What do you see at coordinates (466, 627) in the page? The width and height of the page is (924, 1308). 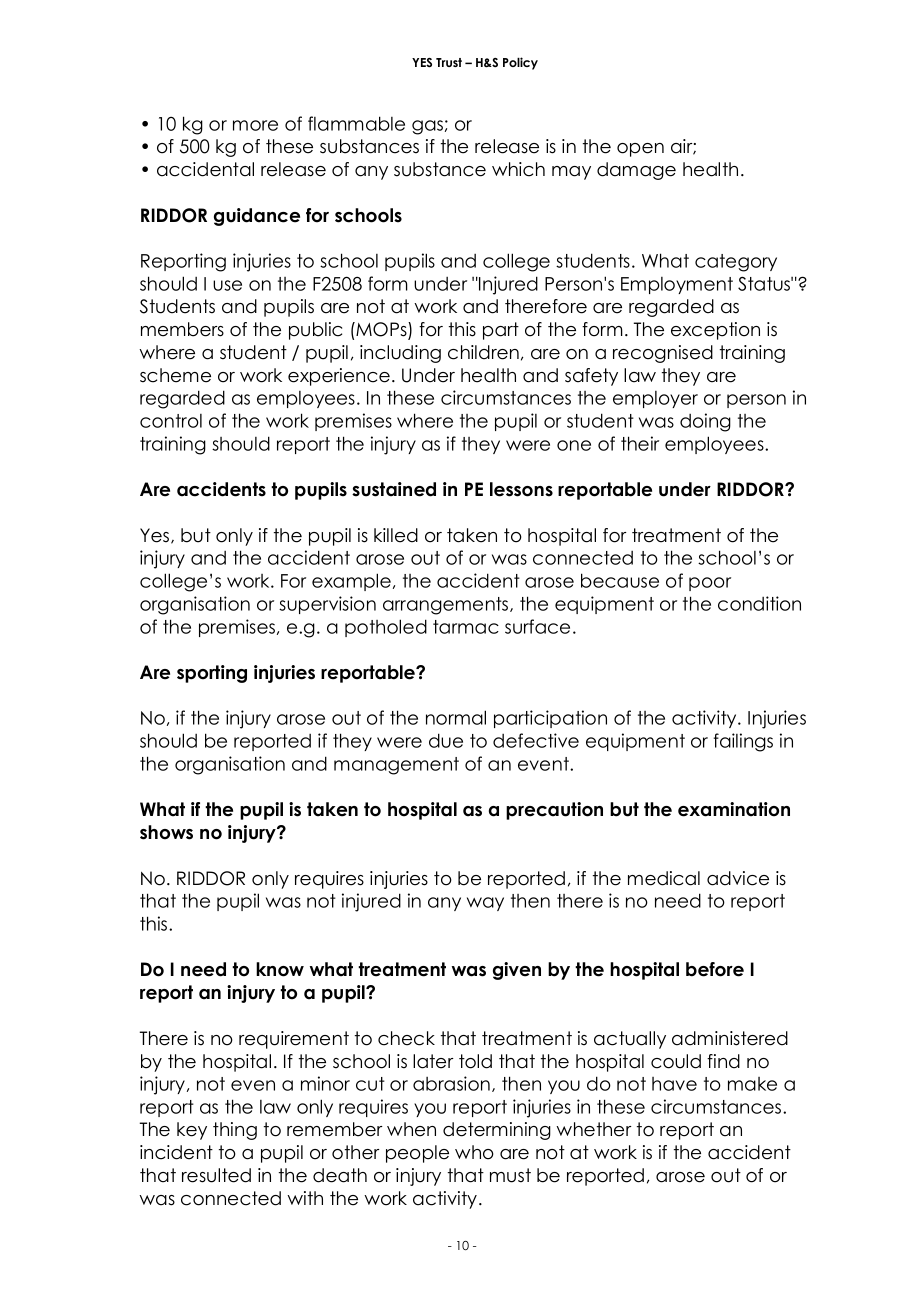 I see `tarmac` at bounding box center [466, 627].
